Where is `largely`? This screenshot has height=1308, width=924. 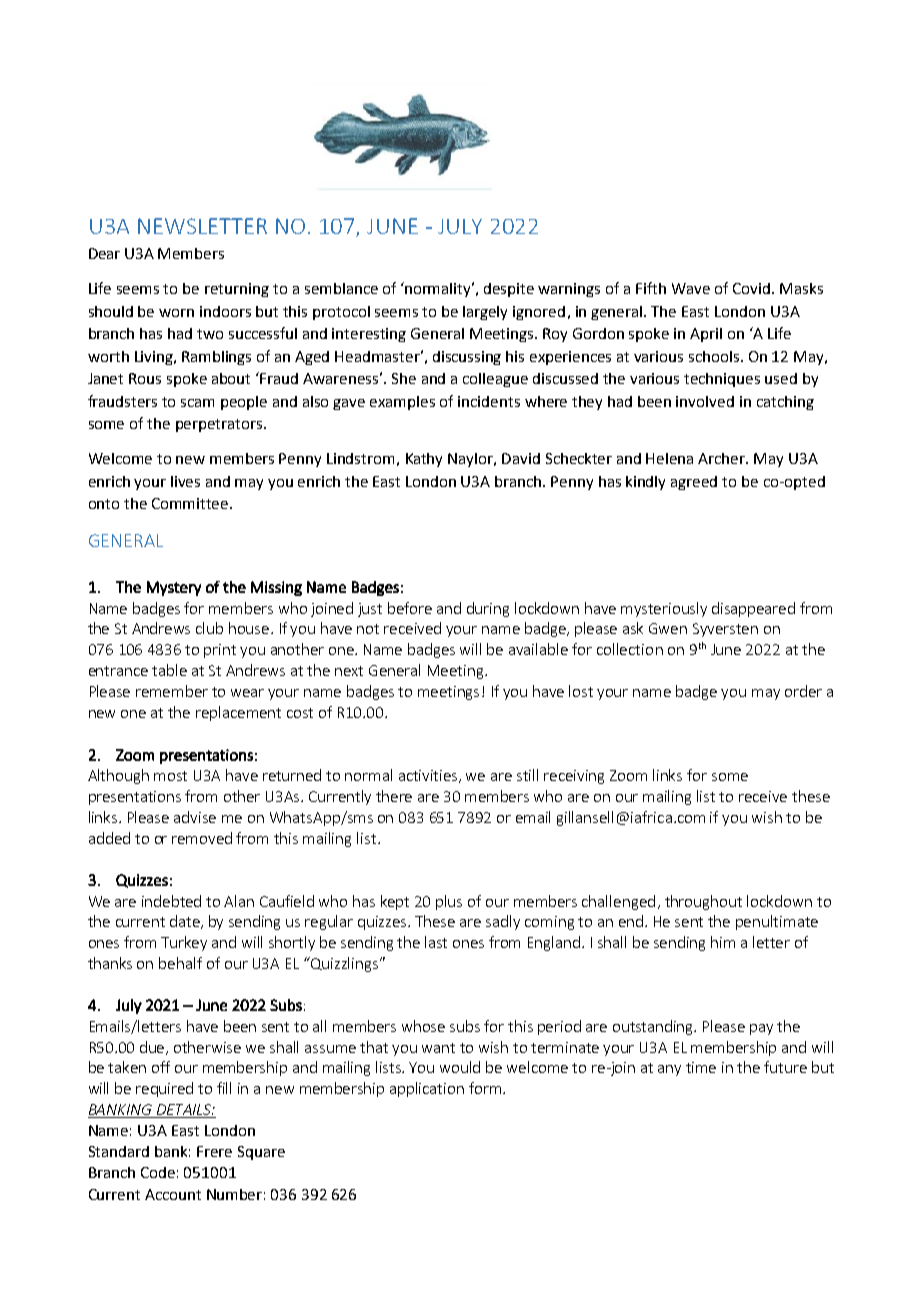 largely is located at coordinates (485, 313).
